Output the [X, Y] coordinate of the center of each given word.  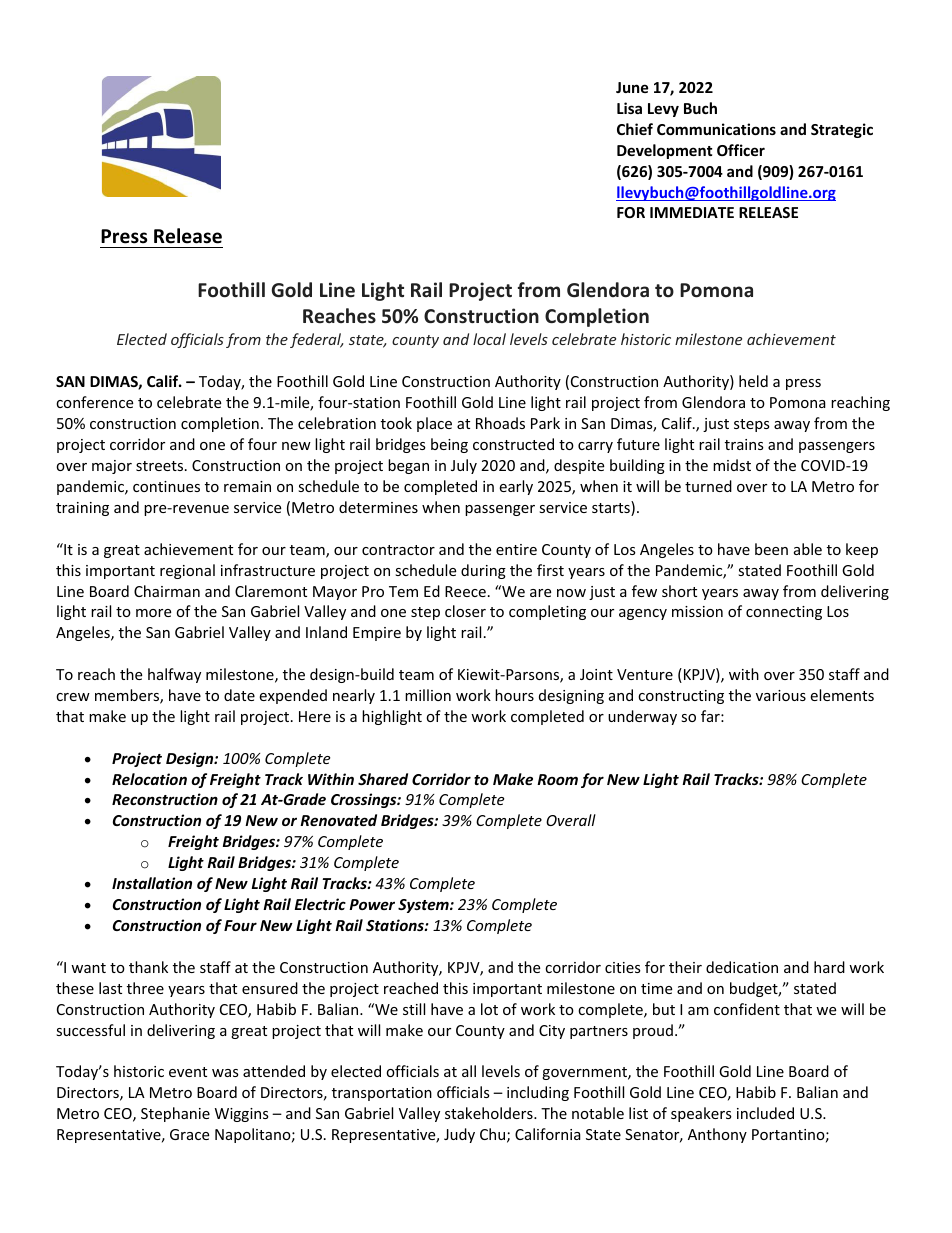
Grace [189, 1134]
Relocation [149, 779]
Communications [716, 129]
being [449, 445]
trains [744, 444]
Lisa [629, 108]
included [765, 1113]
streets [161, 466]
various [781, 695]
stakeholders [490, 1113]
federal [317, 340]
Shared [383, 779]
